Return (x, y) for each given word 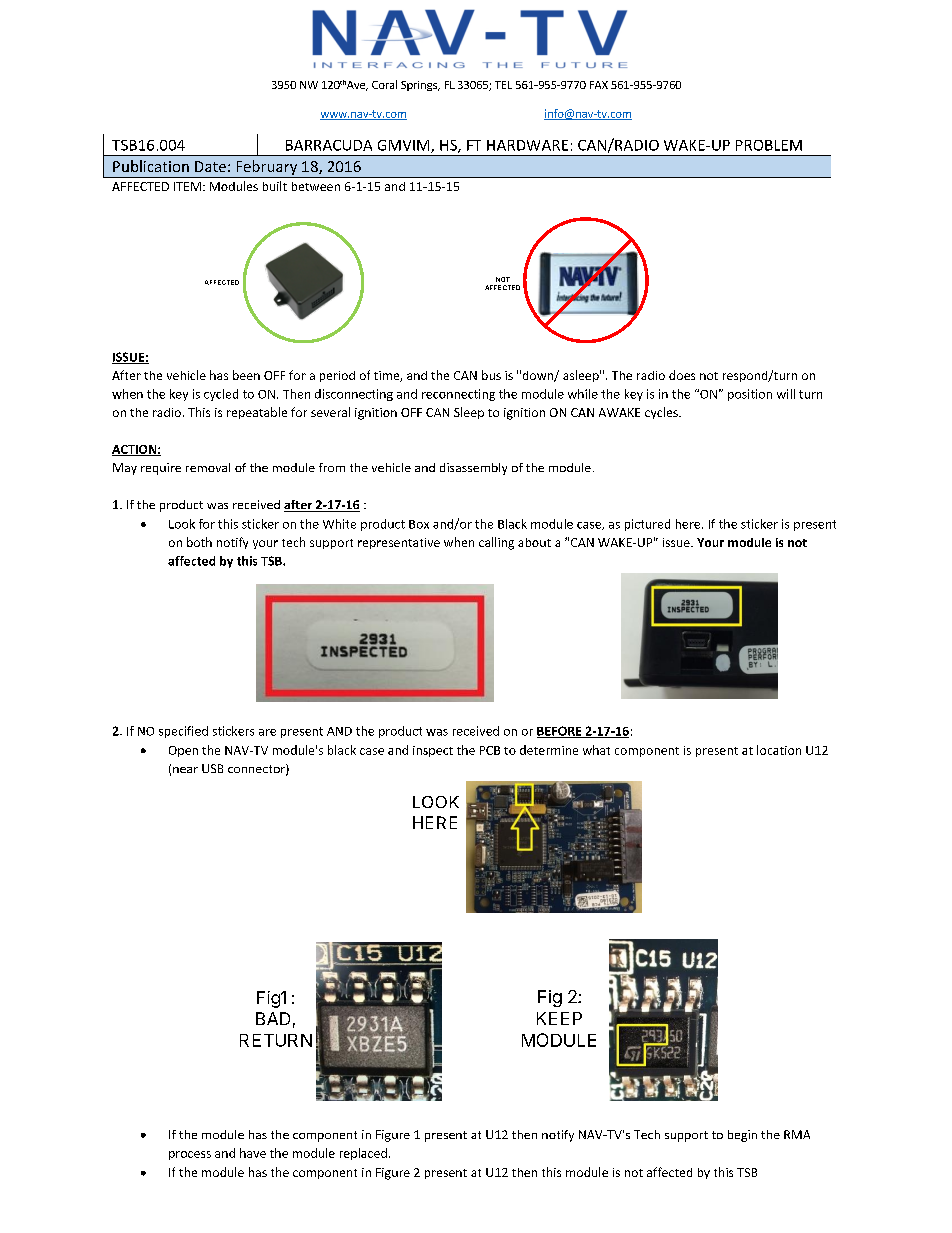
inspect (433, 751)
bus (491, 375)
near (185, 770)
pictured (647, 525)
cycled (221, 395)
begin (742, 1136)
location (779, 750)
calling (496, 543)
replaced (363, 1154)
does (682, 375)
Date (210, 166)
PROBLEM (769, 145)
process (190, 1155)
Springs (420, 86)
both (199, 542)
